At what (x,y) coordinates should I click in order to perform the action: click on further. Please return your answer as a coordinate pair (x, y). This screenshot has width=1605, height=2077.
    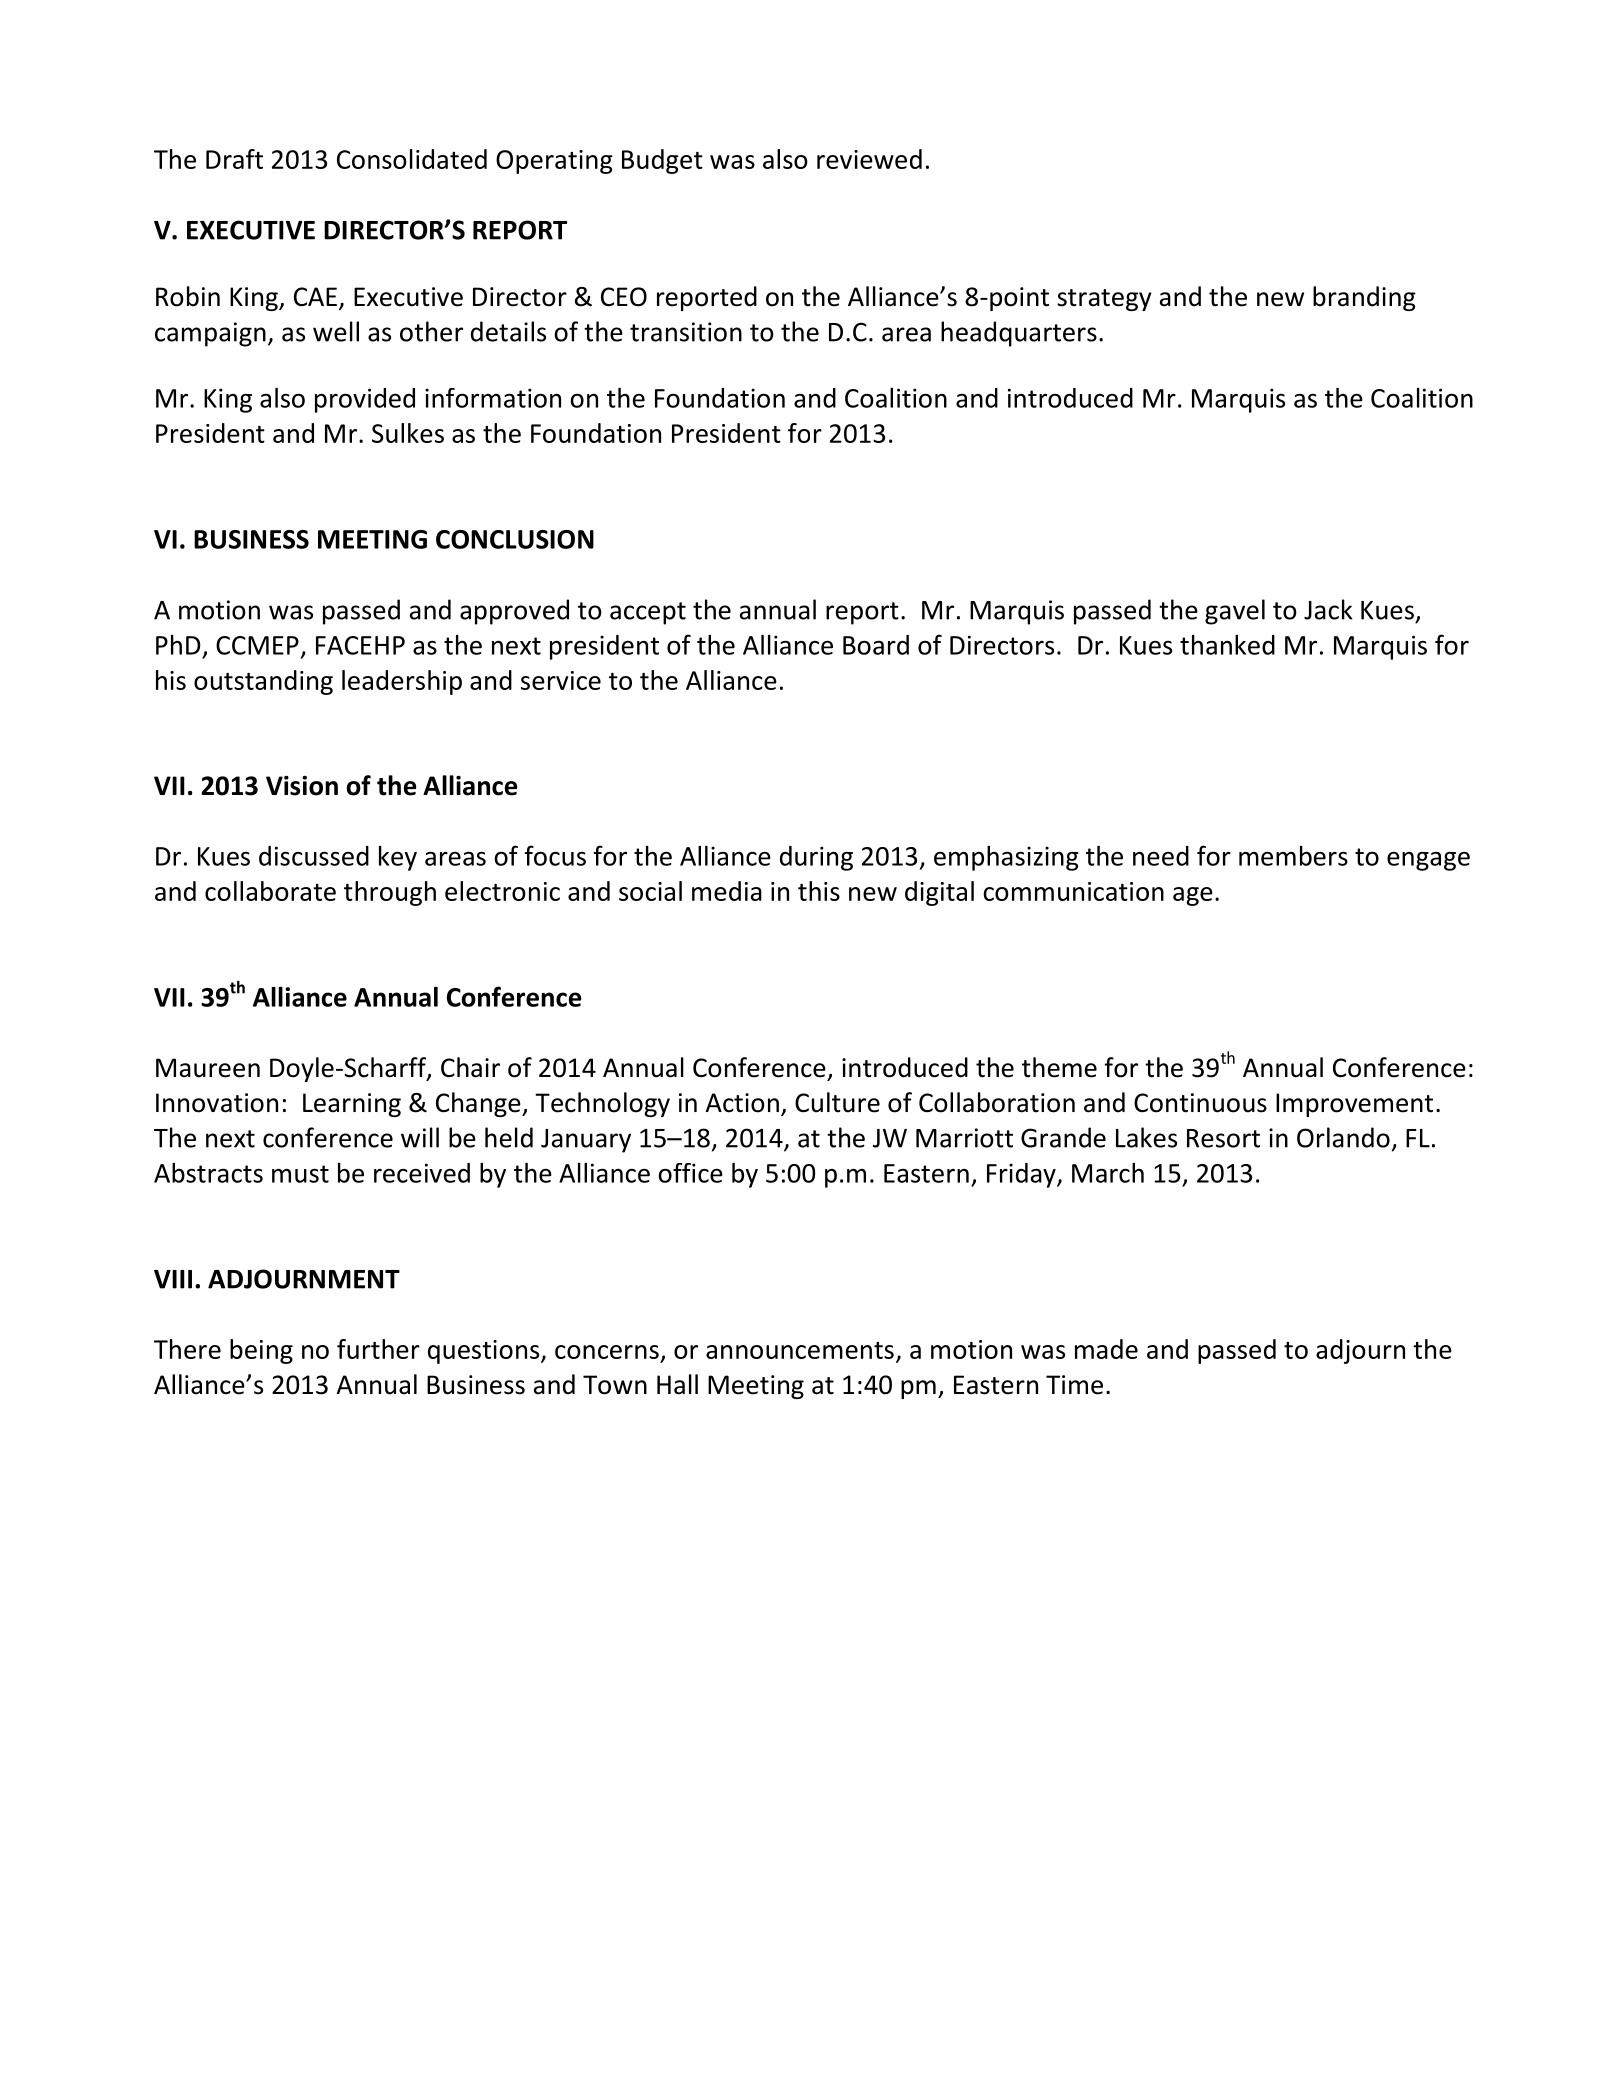
    Looking at the image, I should click on (378, 1349).
